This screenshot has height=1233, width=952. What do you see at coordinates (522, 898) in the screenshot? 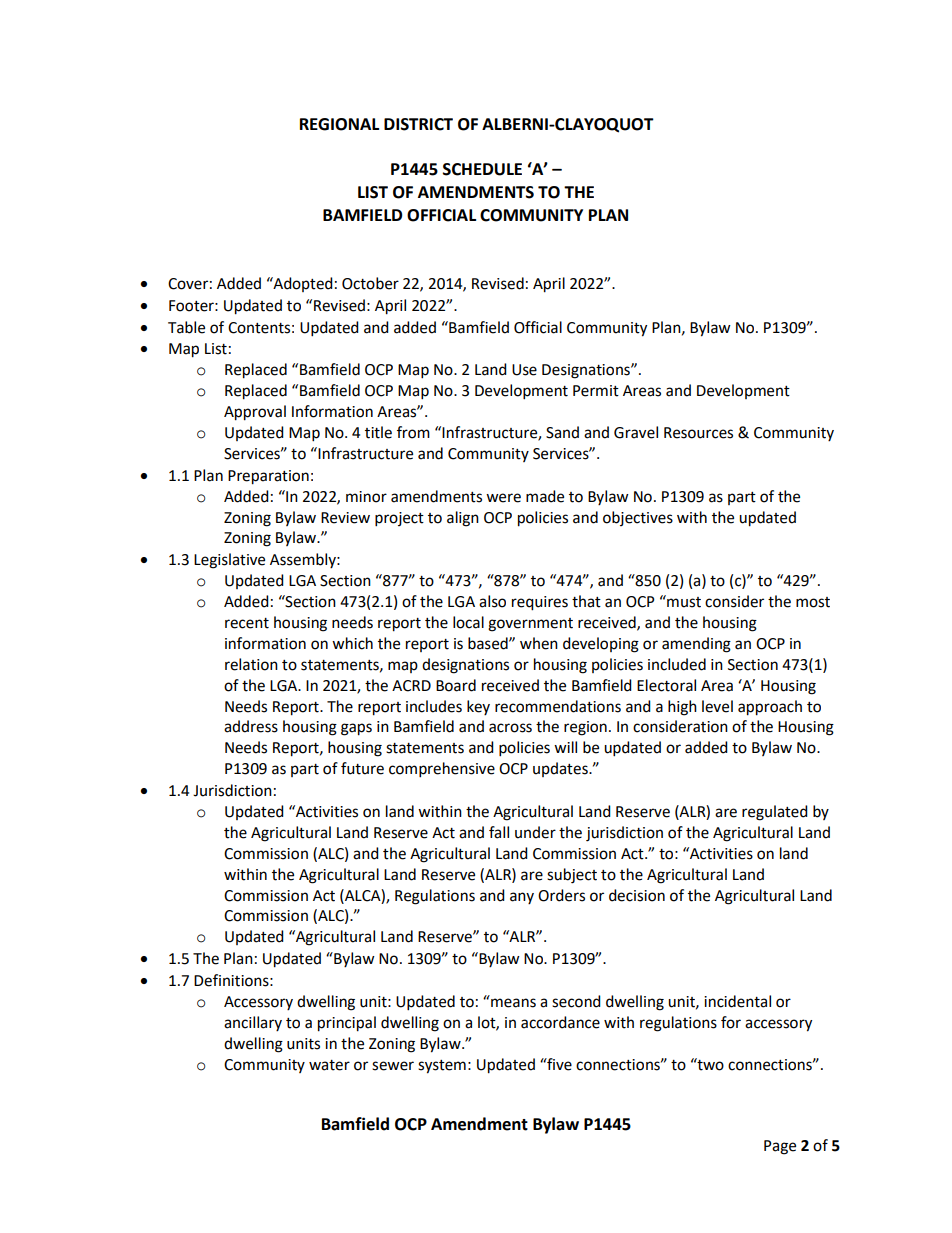
I see `any` at bounding box center [522, 898].
